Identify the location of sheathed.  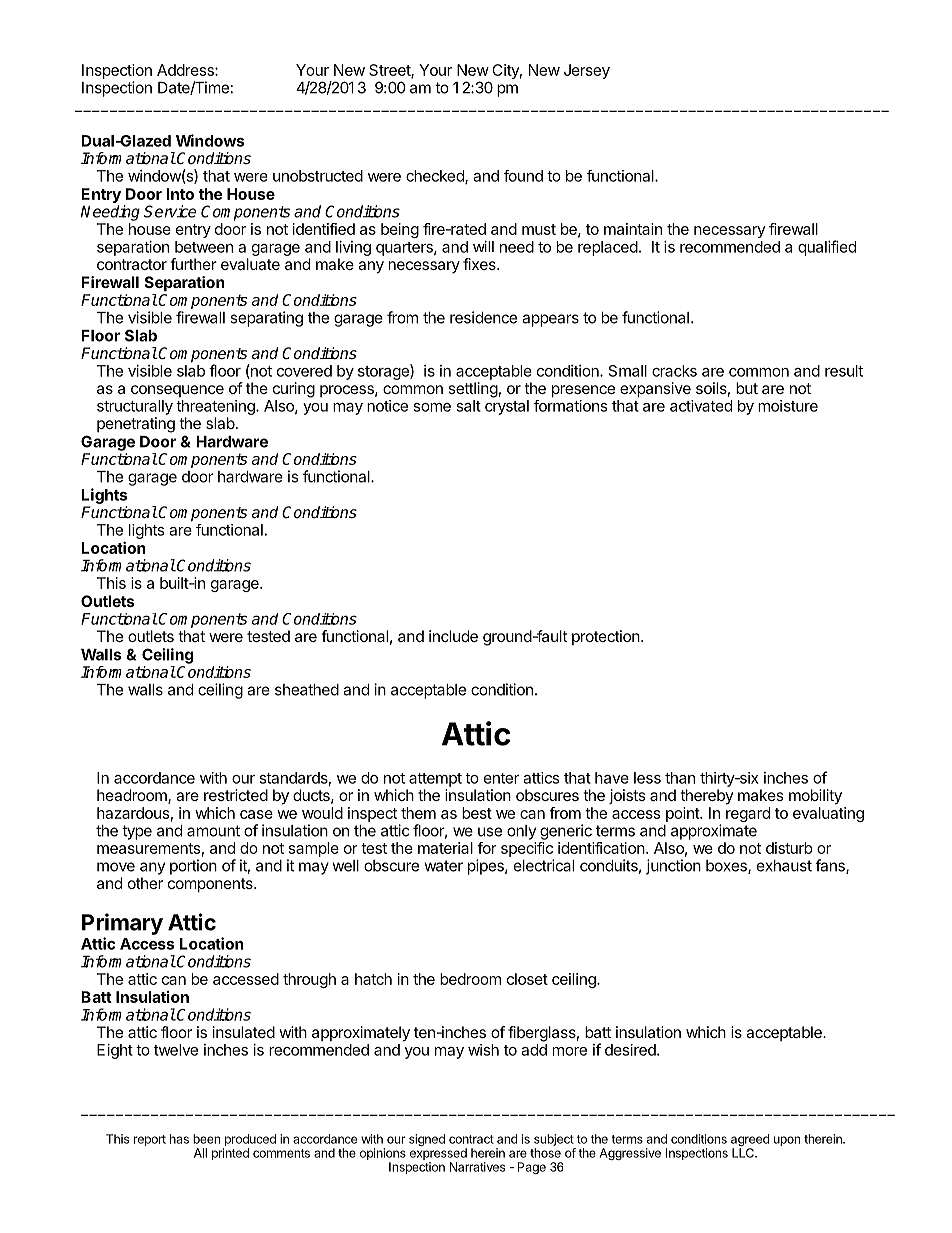
(307, 690).
